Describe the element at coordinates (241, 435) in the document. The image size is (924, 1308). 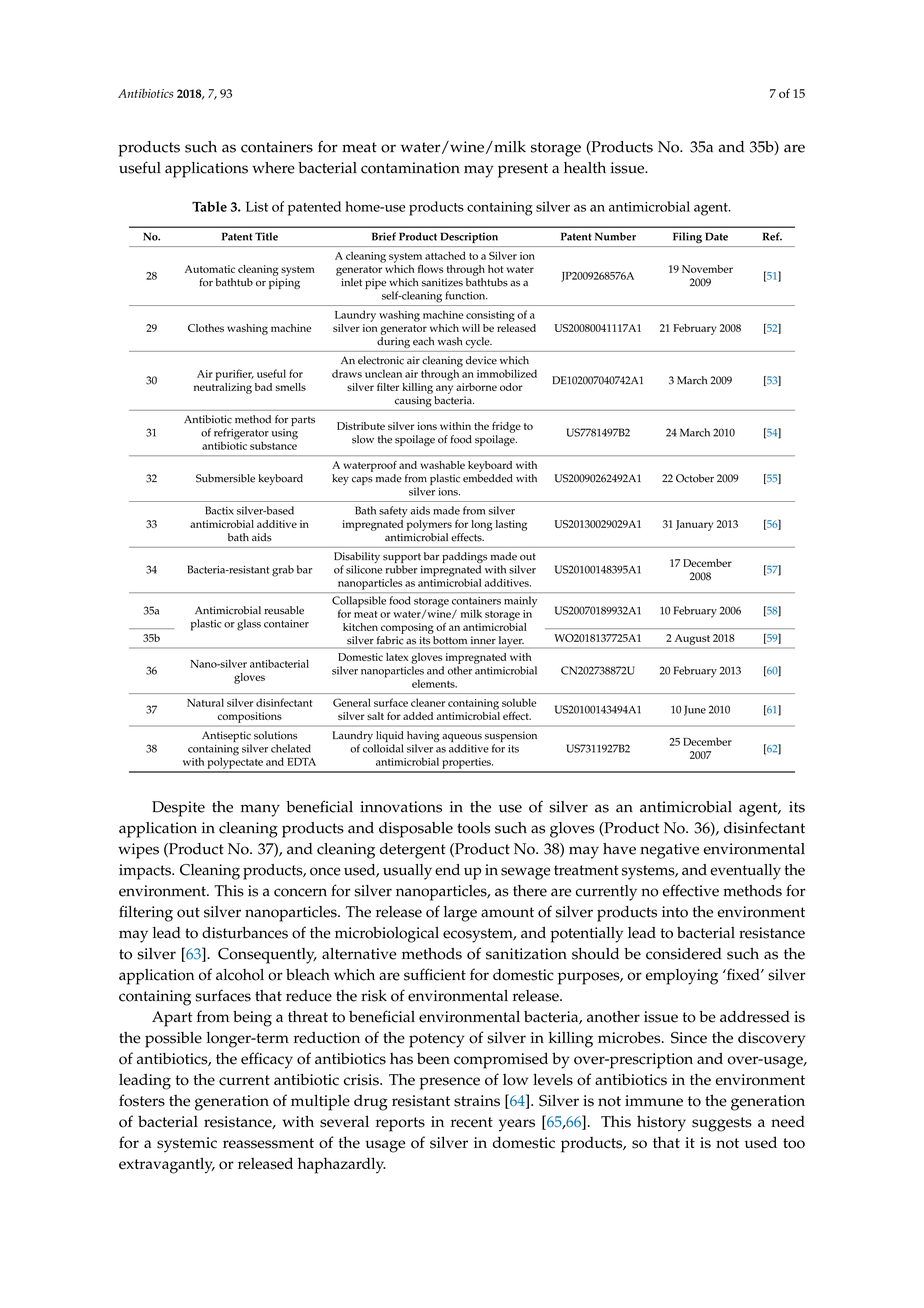
I see `refrigerator` at that location.
